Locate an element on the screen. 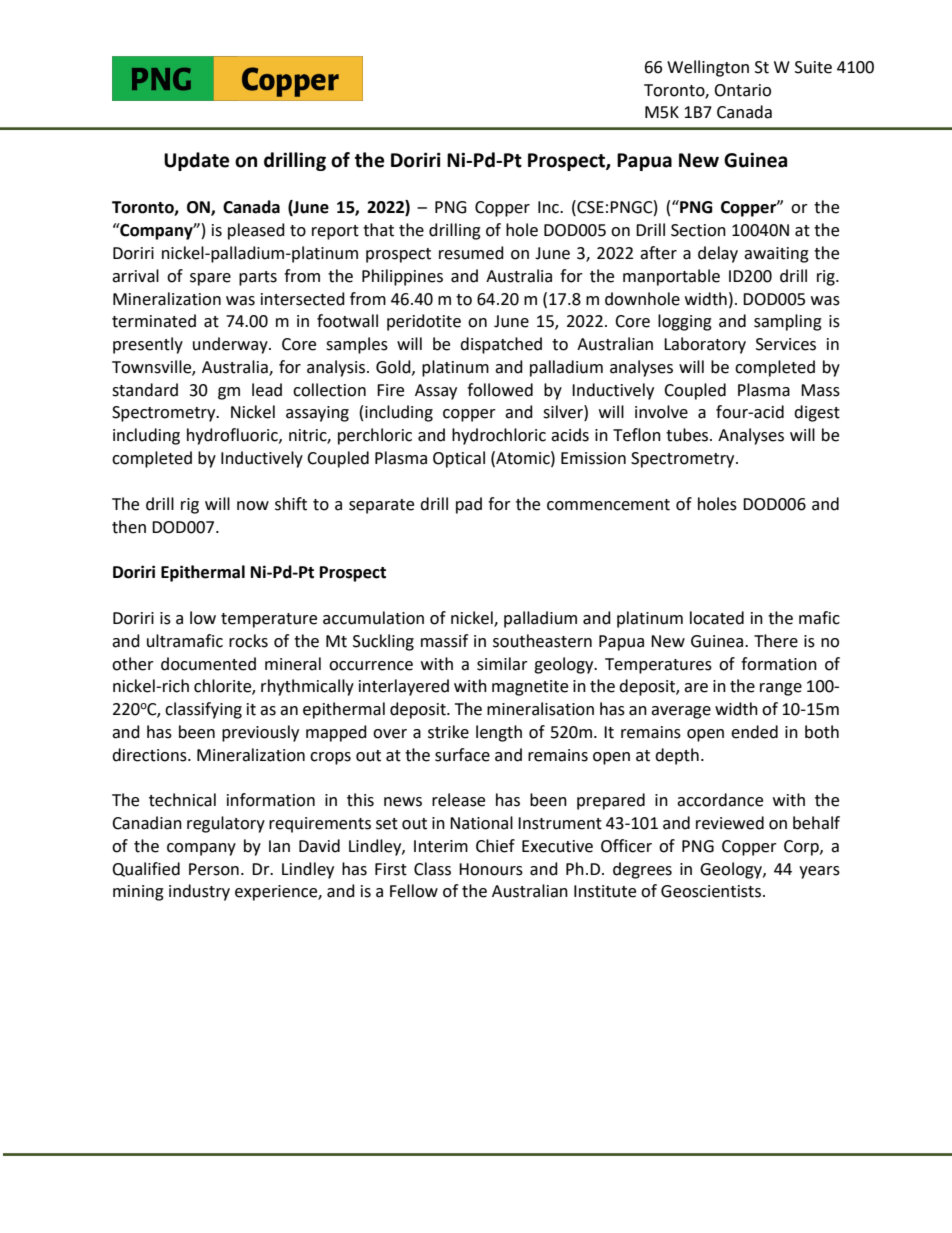  Person is located at coordinates (214, 869).
